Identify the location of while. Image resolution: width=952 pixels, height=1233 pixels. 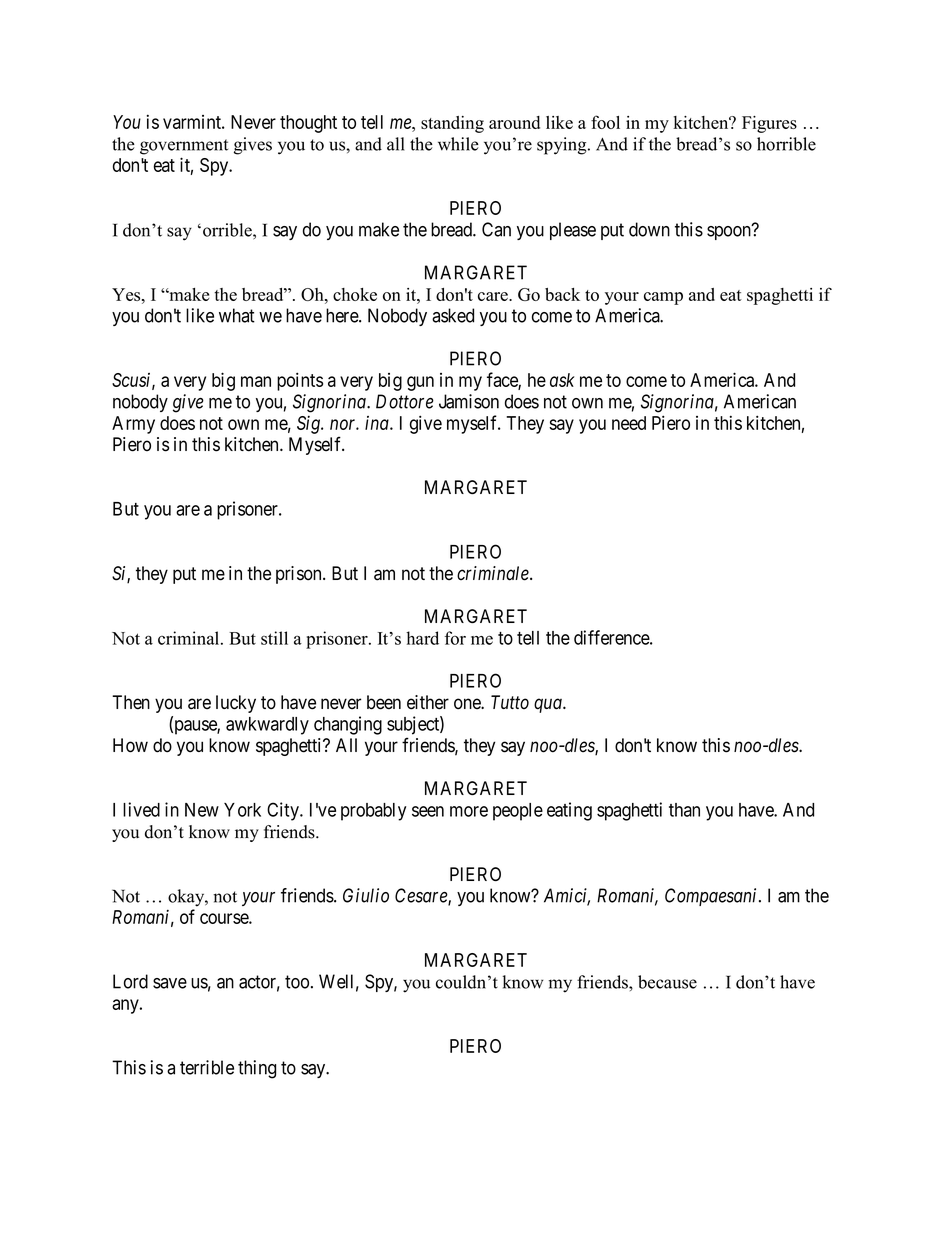
(458, 144).
